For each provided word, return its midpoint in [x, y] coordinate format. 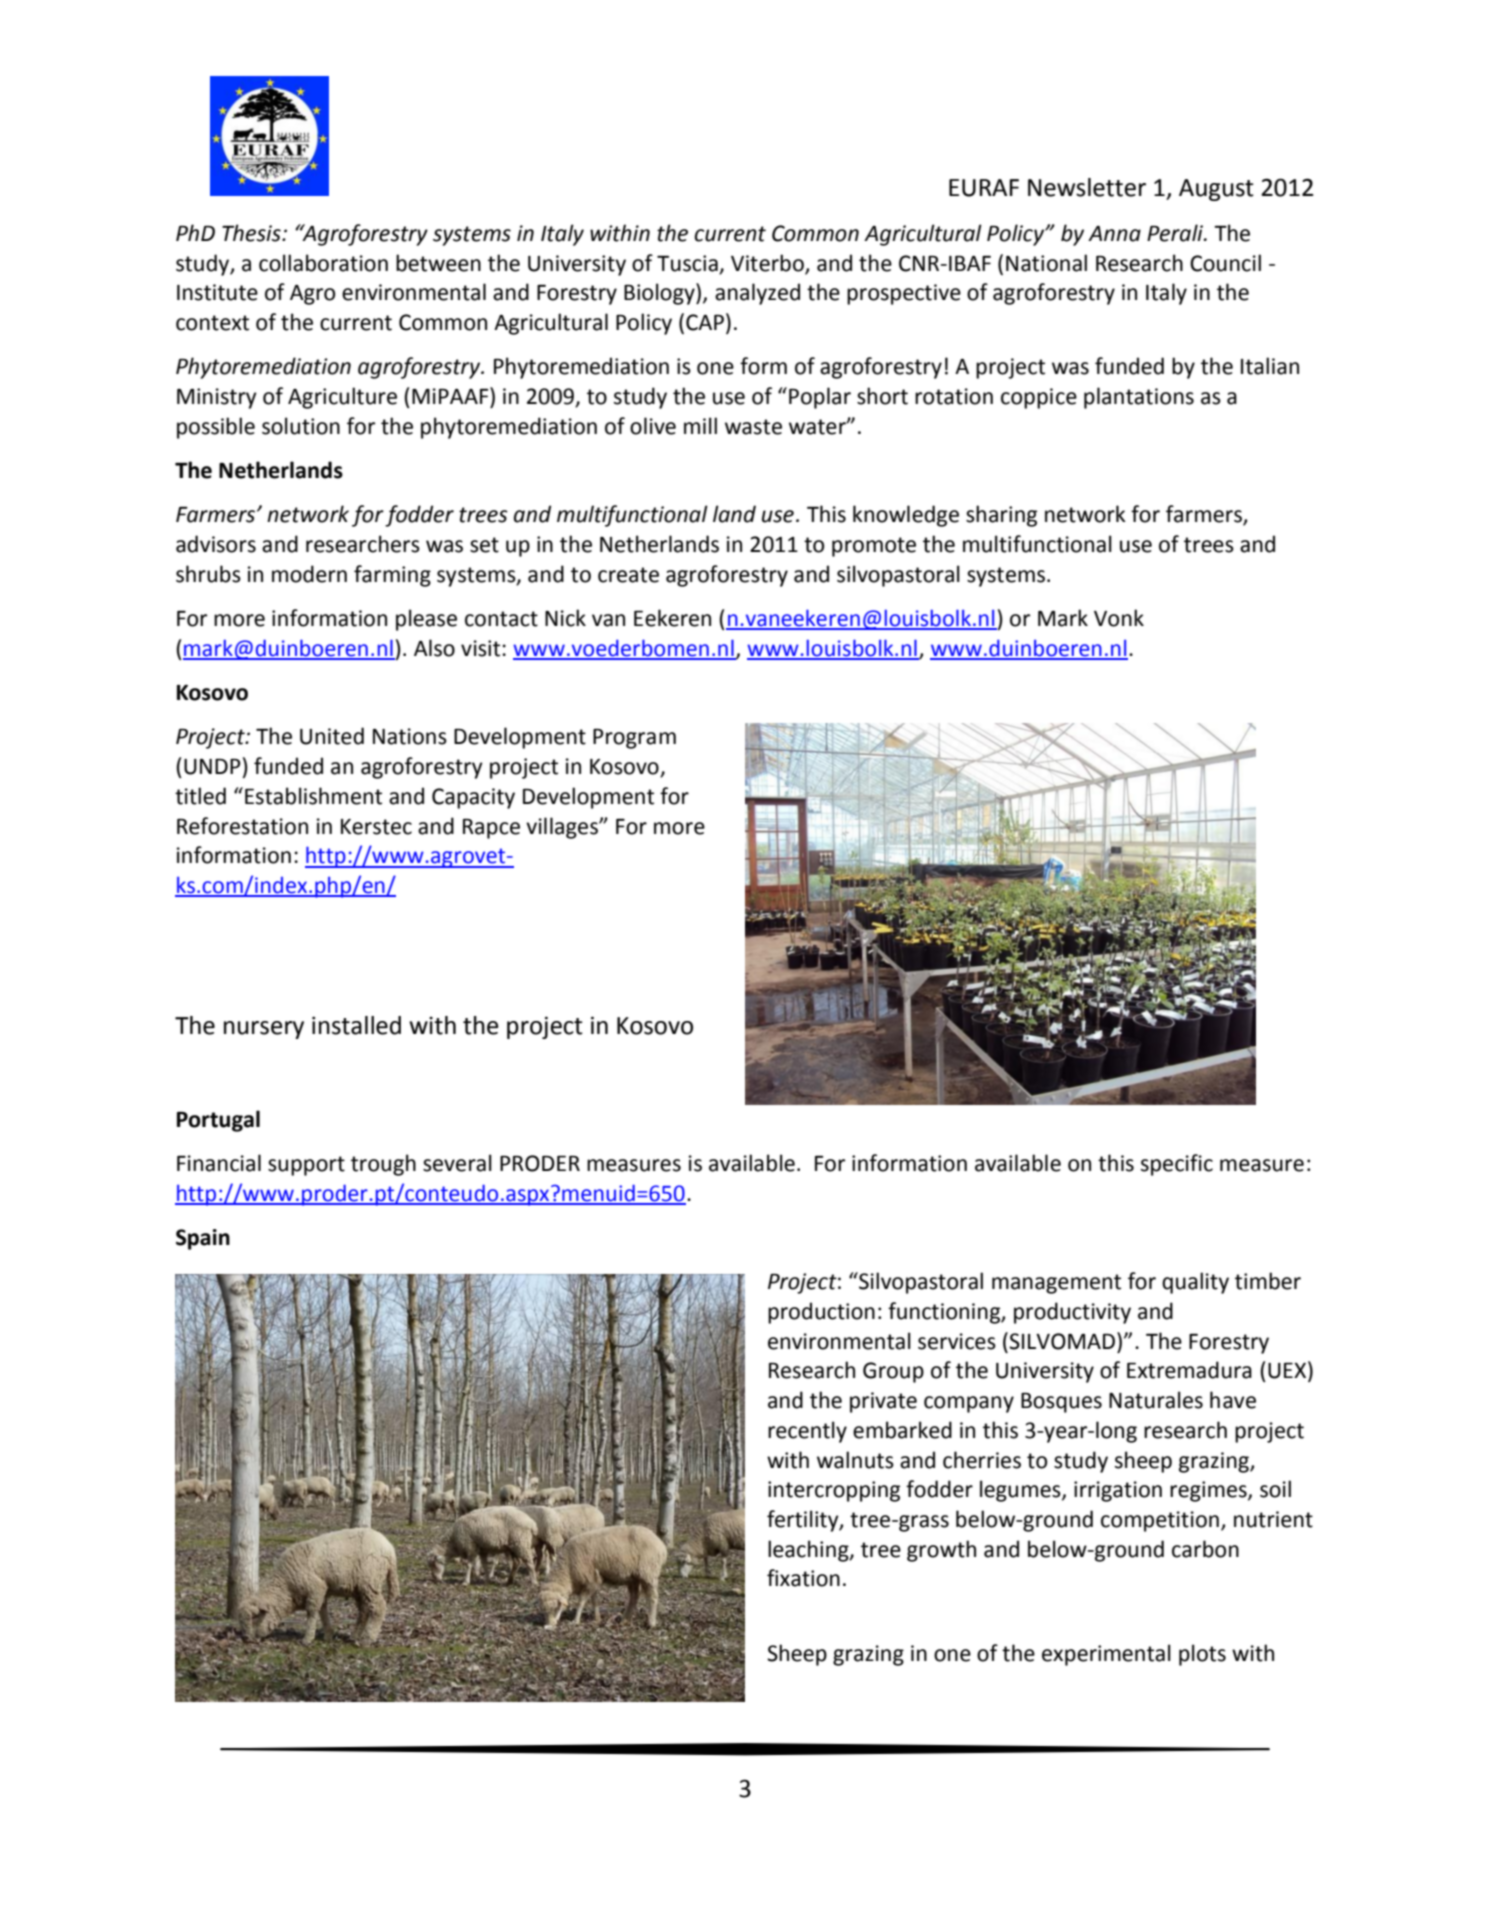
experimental [1106, 1655]
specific [1177, 1165]
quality [1195, 1283]
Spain [203, 1239]
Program [634, 739]
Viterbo [767, 263]
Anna [1114, 234]
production [821, 1313]
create [628, 575]
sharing [1001, 516]
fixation [803, 1578]
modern [309, 574]
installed [356, 1025]
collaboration [323, 263]
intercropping [834, 1491]
